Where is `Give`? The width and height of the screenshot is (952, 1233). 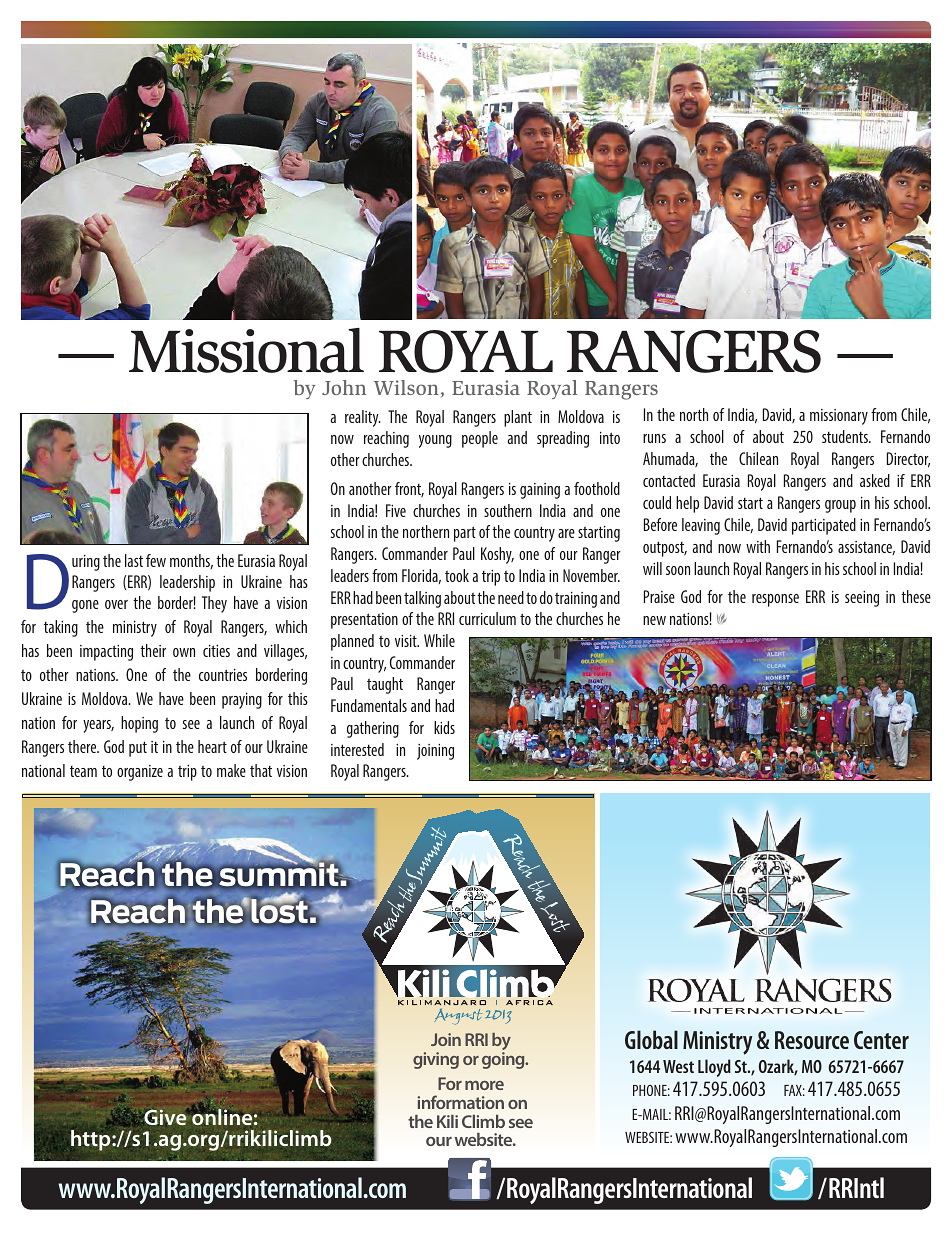 Give is located at coordinates (166, 1117).
